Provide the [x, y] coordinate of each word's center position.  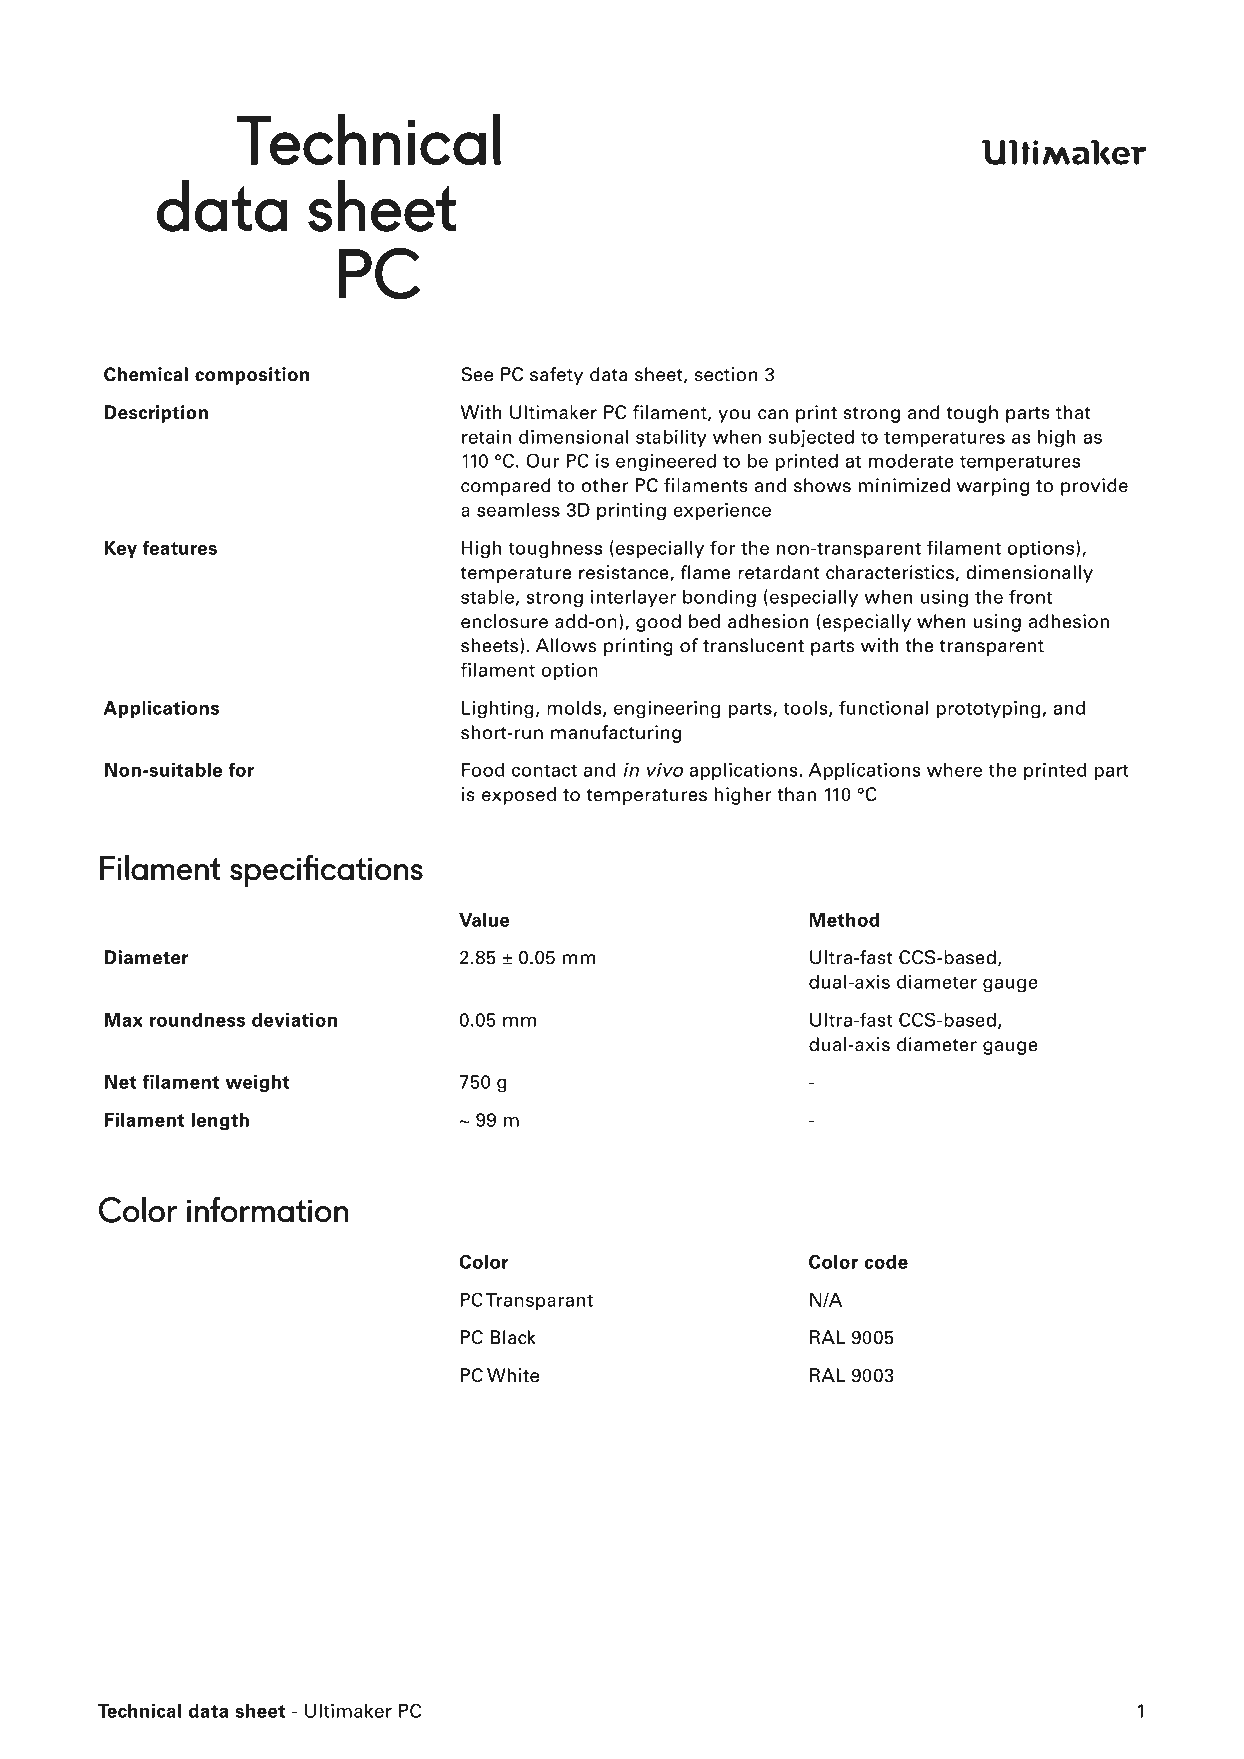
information [268, 1209]
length [220, 1122]
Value [484, 920]
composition [252, 376]
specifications [326, 870]
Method [844, 920]
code [886, 1262]
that [1073, 412]
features [180, 547]
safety [556, 376]
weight [258, 1084]
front [1031, 596]
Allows [566, 645]
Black [513, 1337]
